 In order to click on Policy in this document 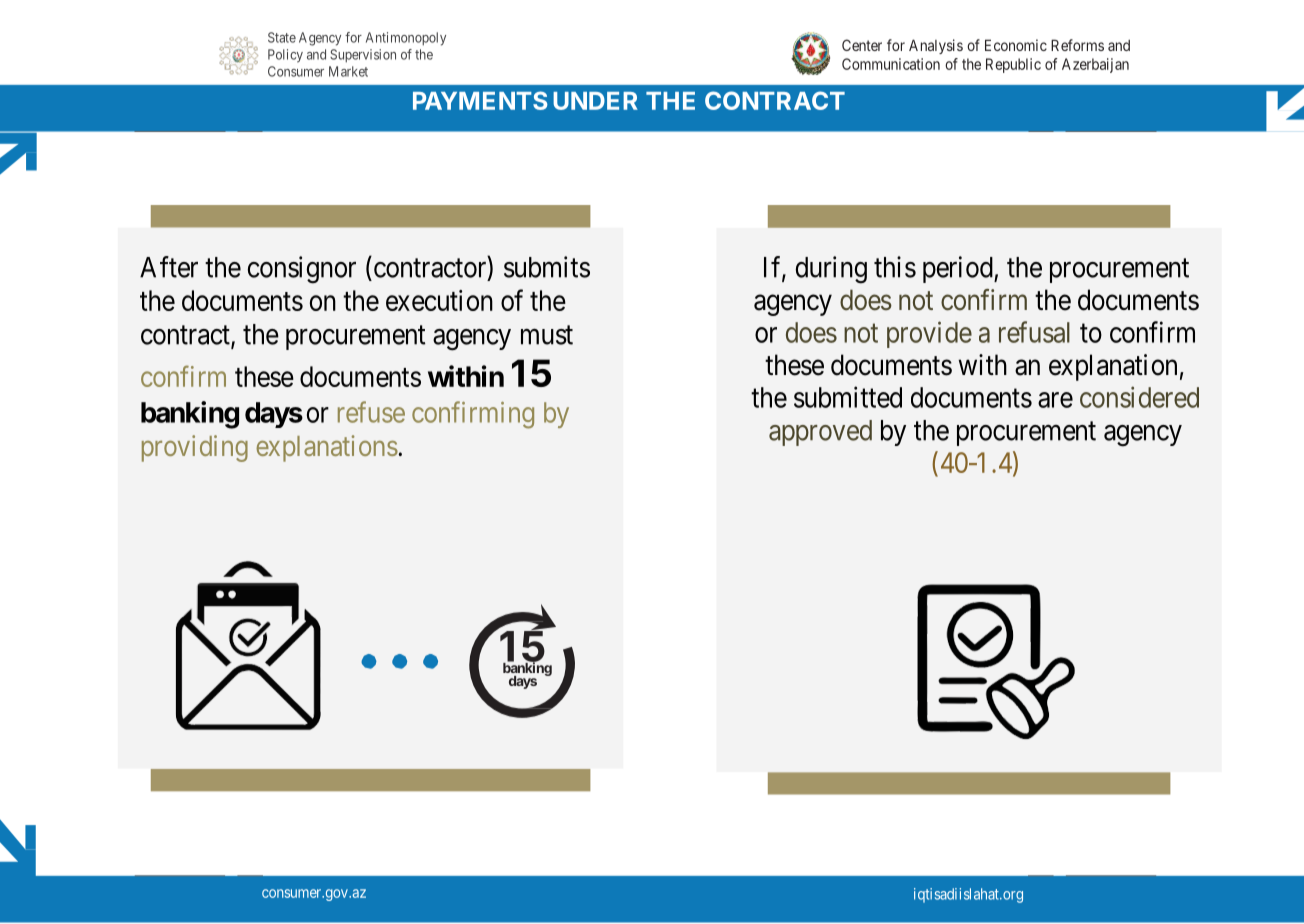, I will do `click(285, 56)`.
